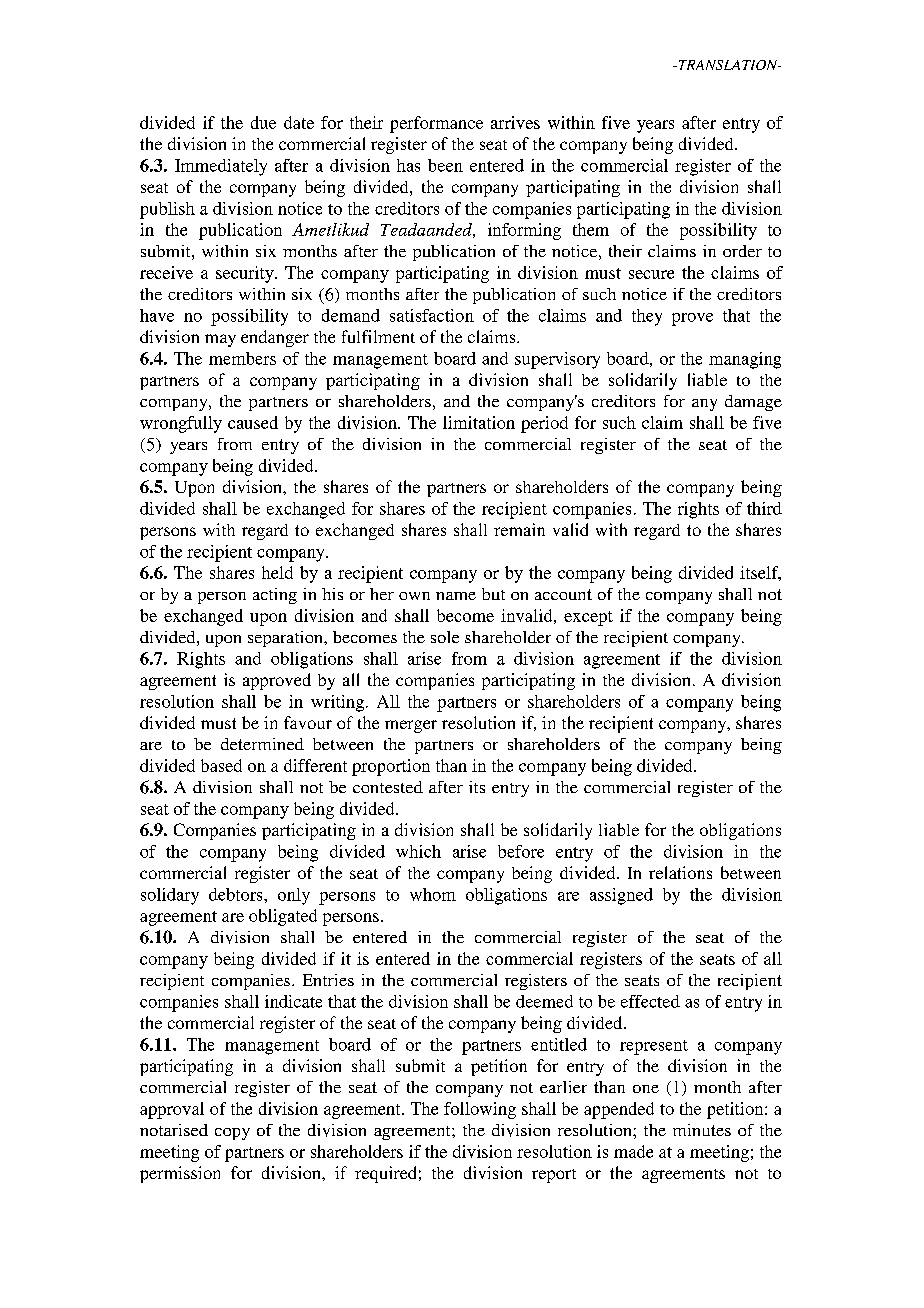 This document has height=1308, width=924. Describe the element at coordinates (742, 251) in the document. I see `order` at that location.
